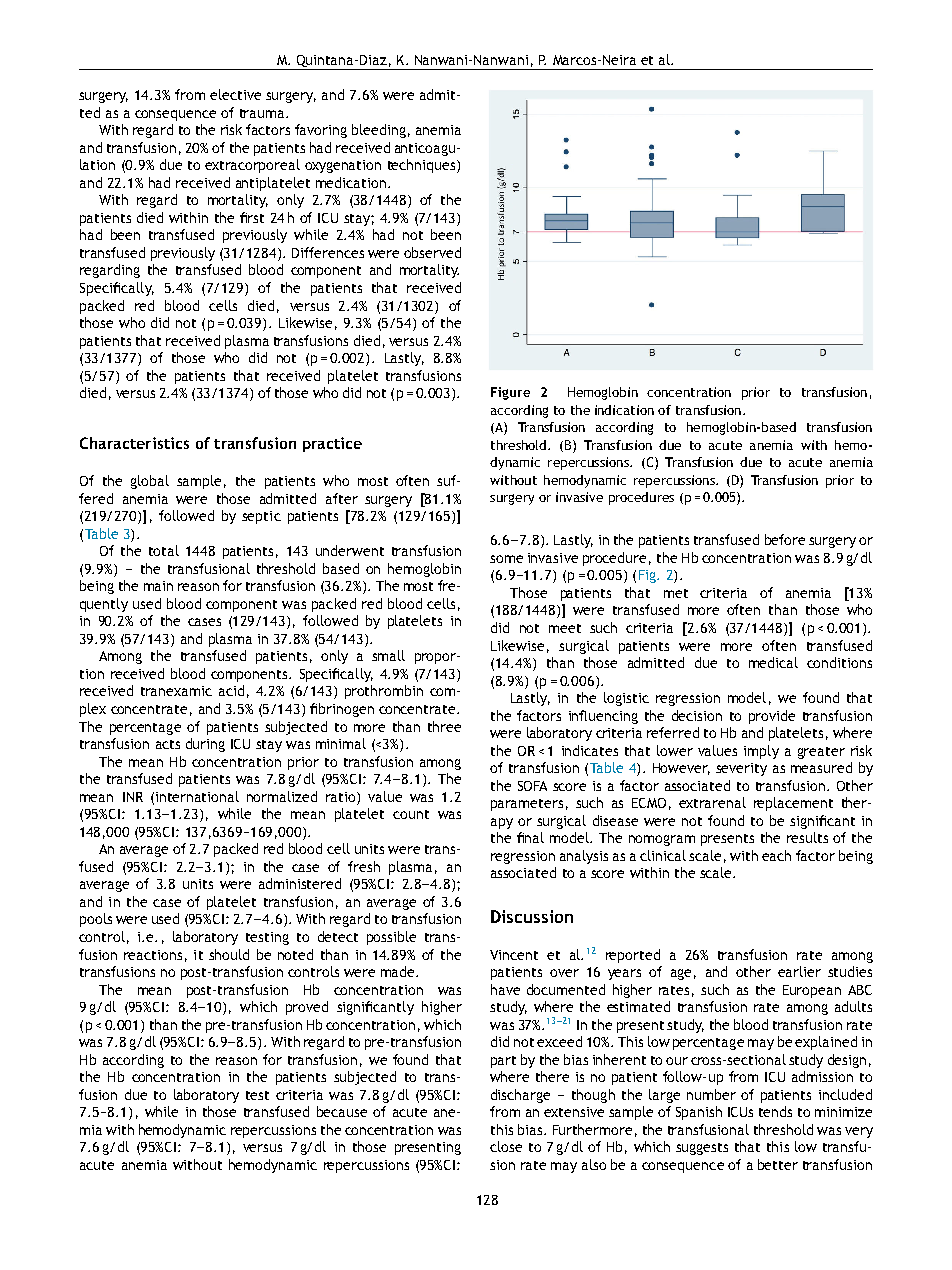 The height and width of the screenshot is (1270, 952). Describe the element at coordinates (514, 955) in the screenshot. I see `Vincent` at that location.
